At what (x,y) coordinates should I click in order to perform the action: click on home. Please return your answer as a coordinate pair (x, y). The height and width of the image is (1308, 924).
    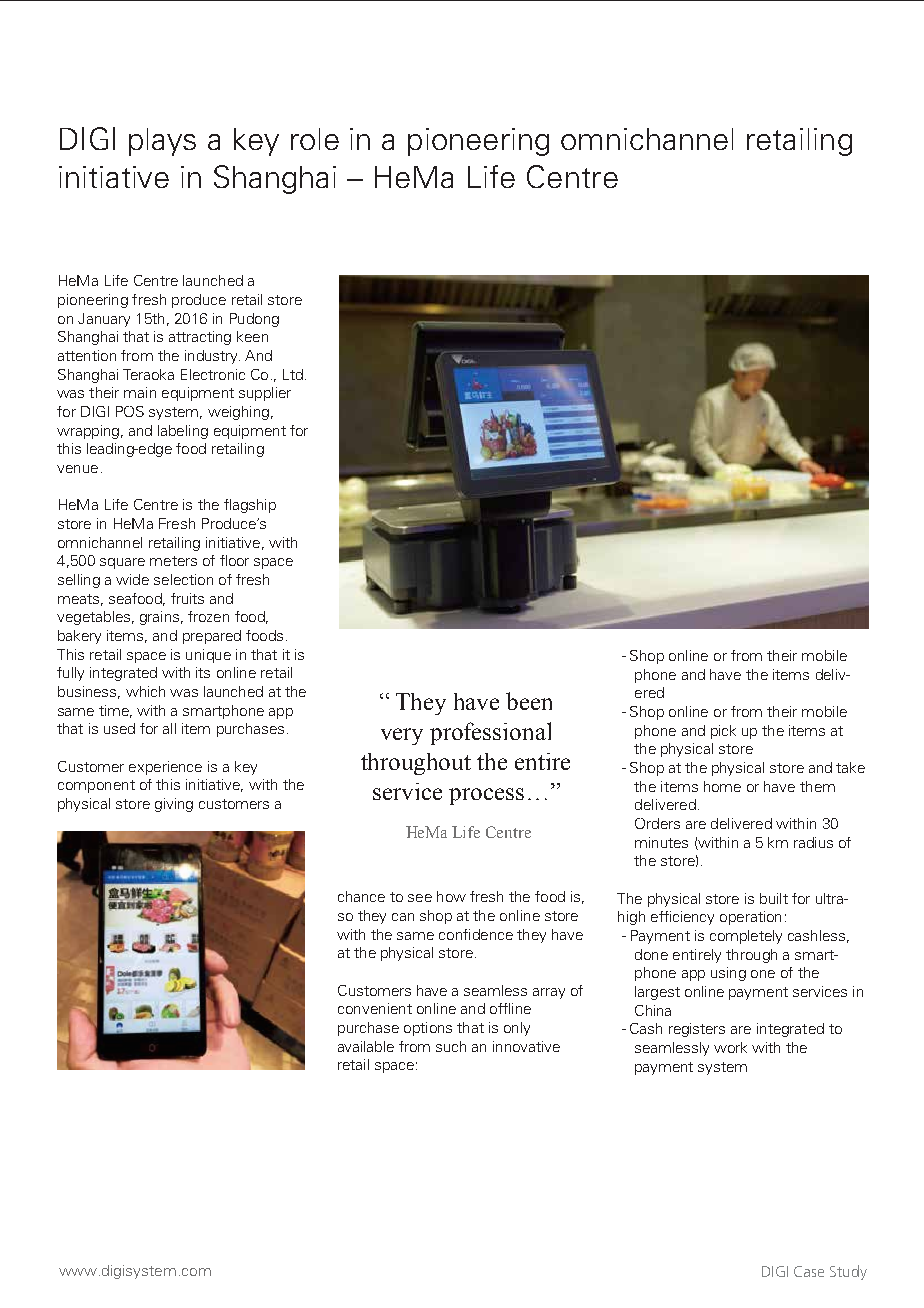
    Looking at the image, I should click on (722, 786).
